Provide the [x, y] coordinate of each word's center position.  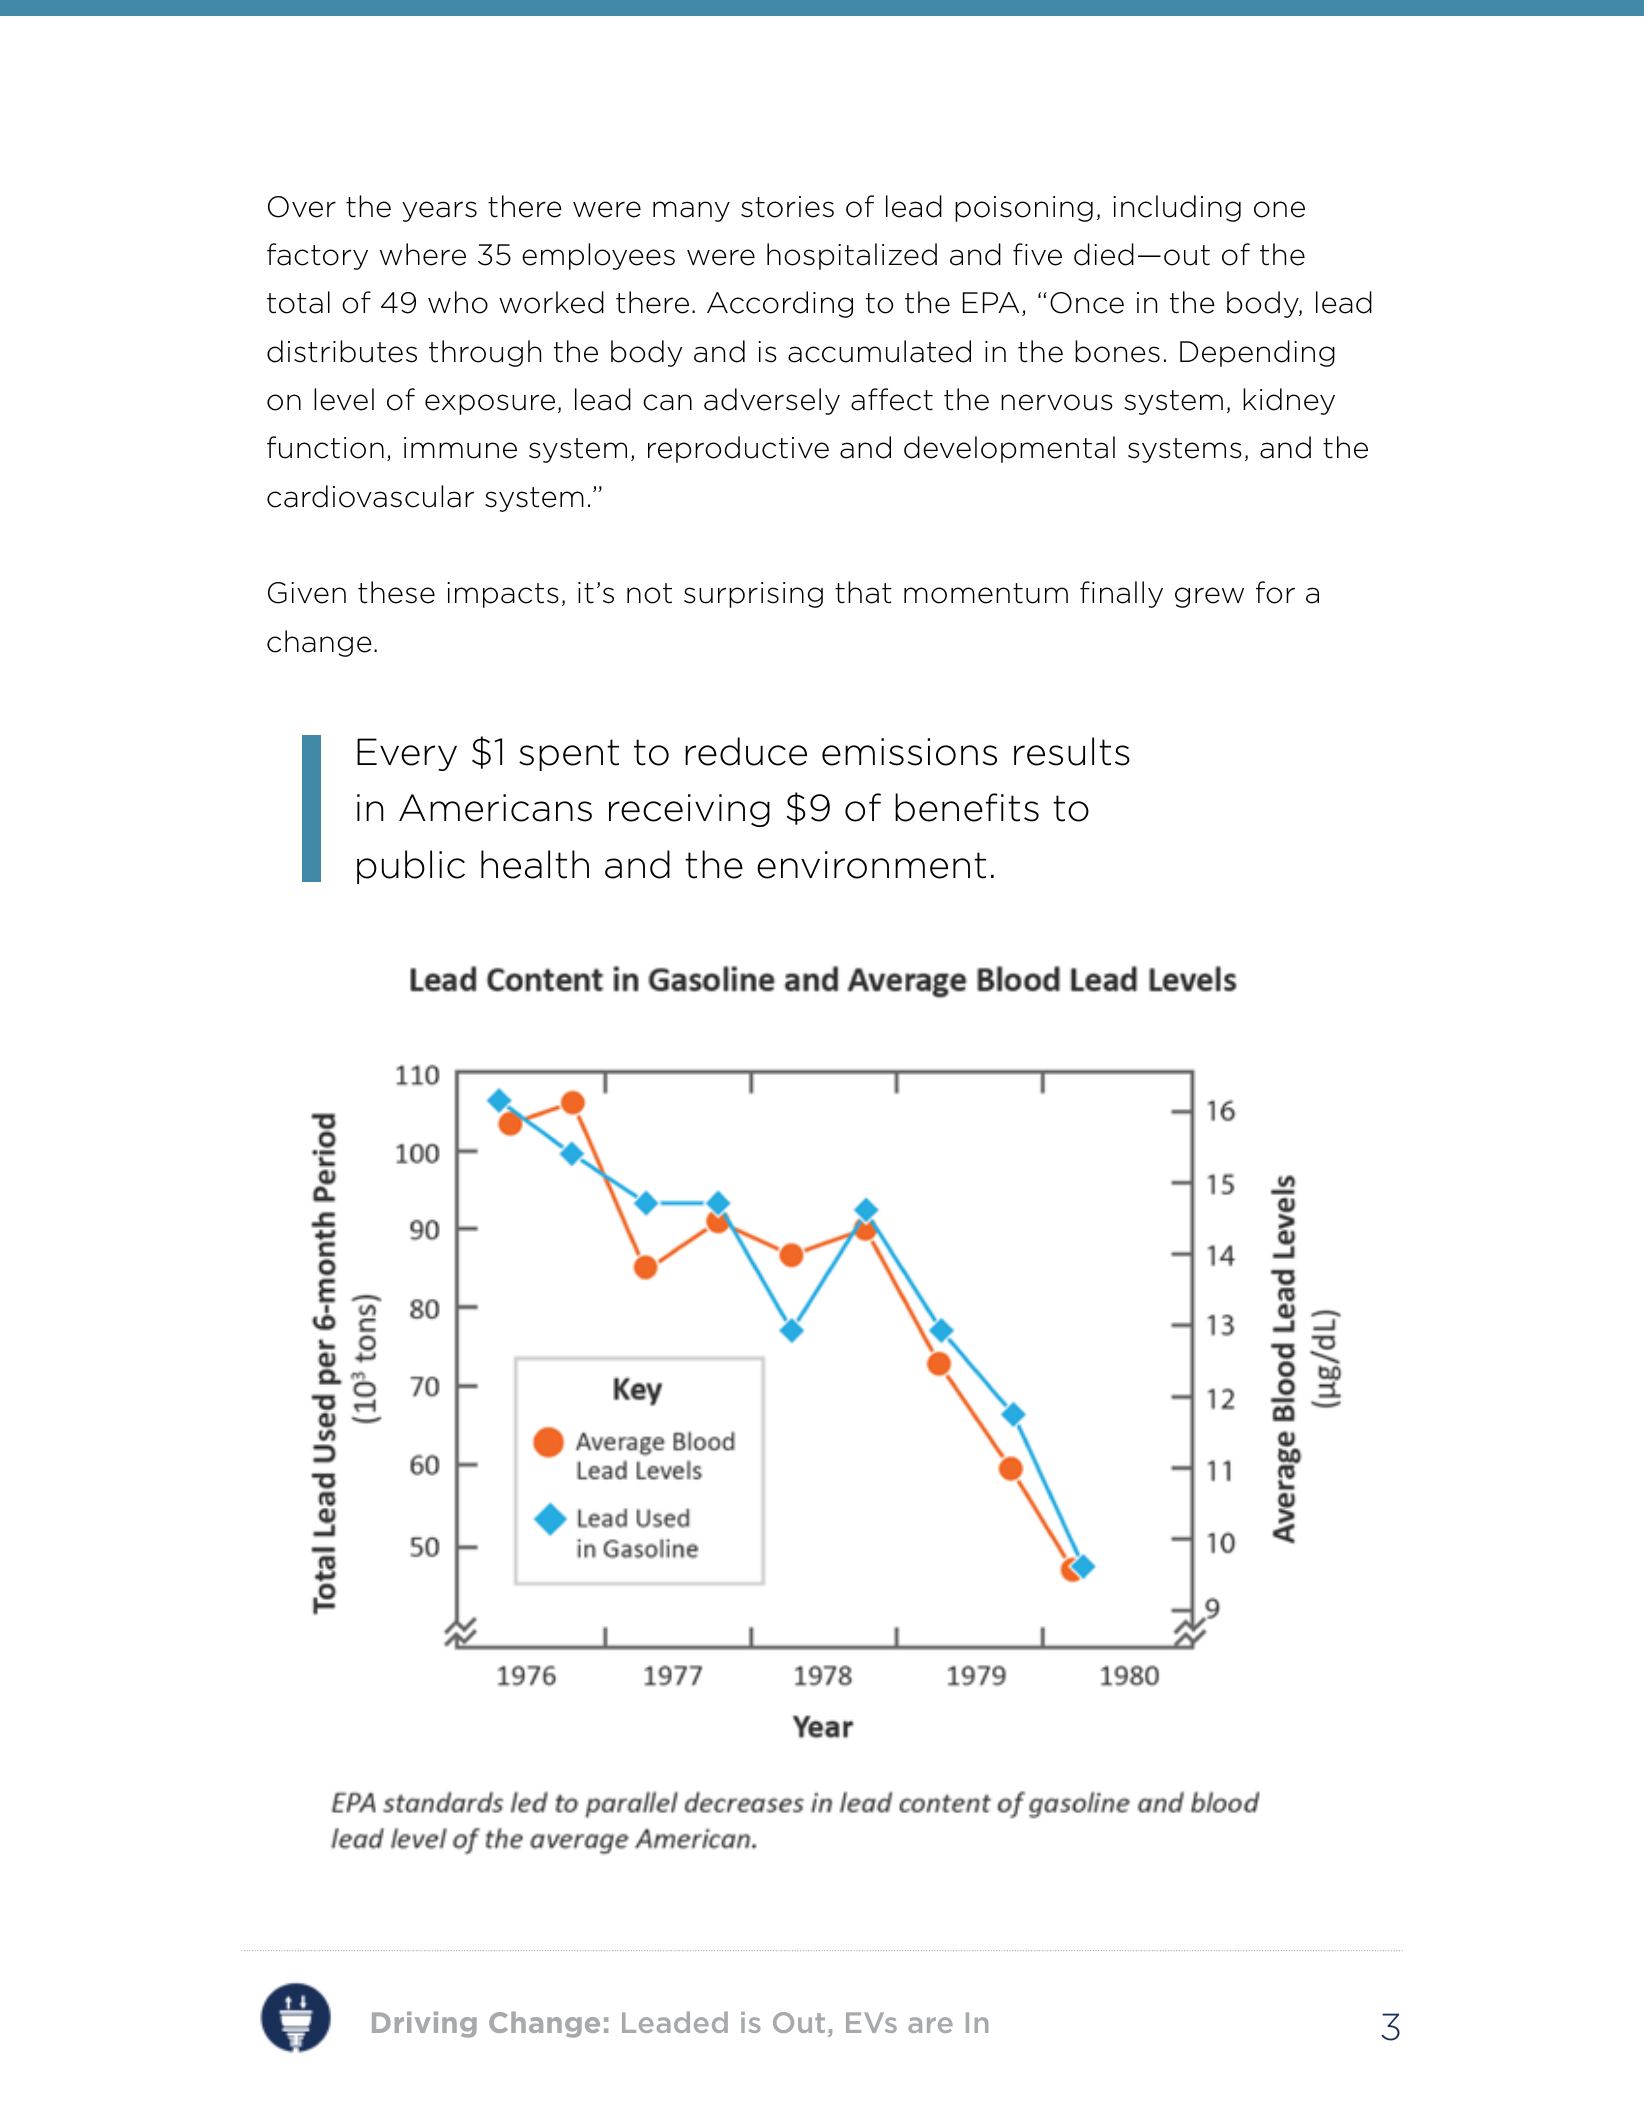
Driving [424, 2024]
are [930, 2025]
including [1177, 208]
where [423, 254]
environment [871, 865]
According [780, 304]
